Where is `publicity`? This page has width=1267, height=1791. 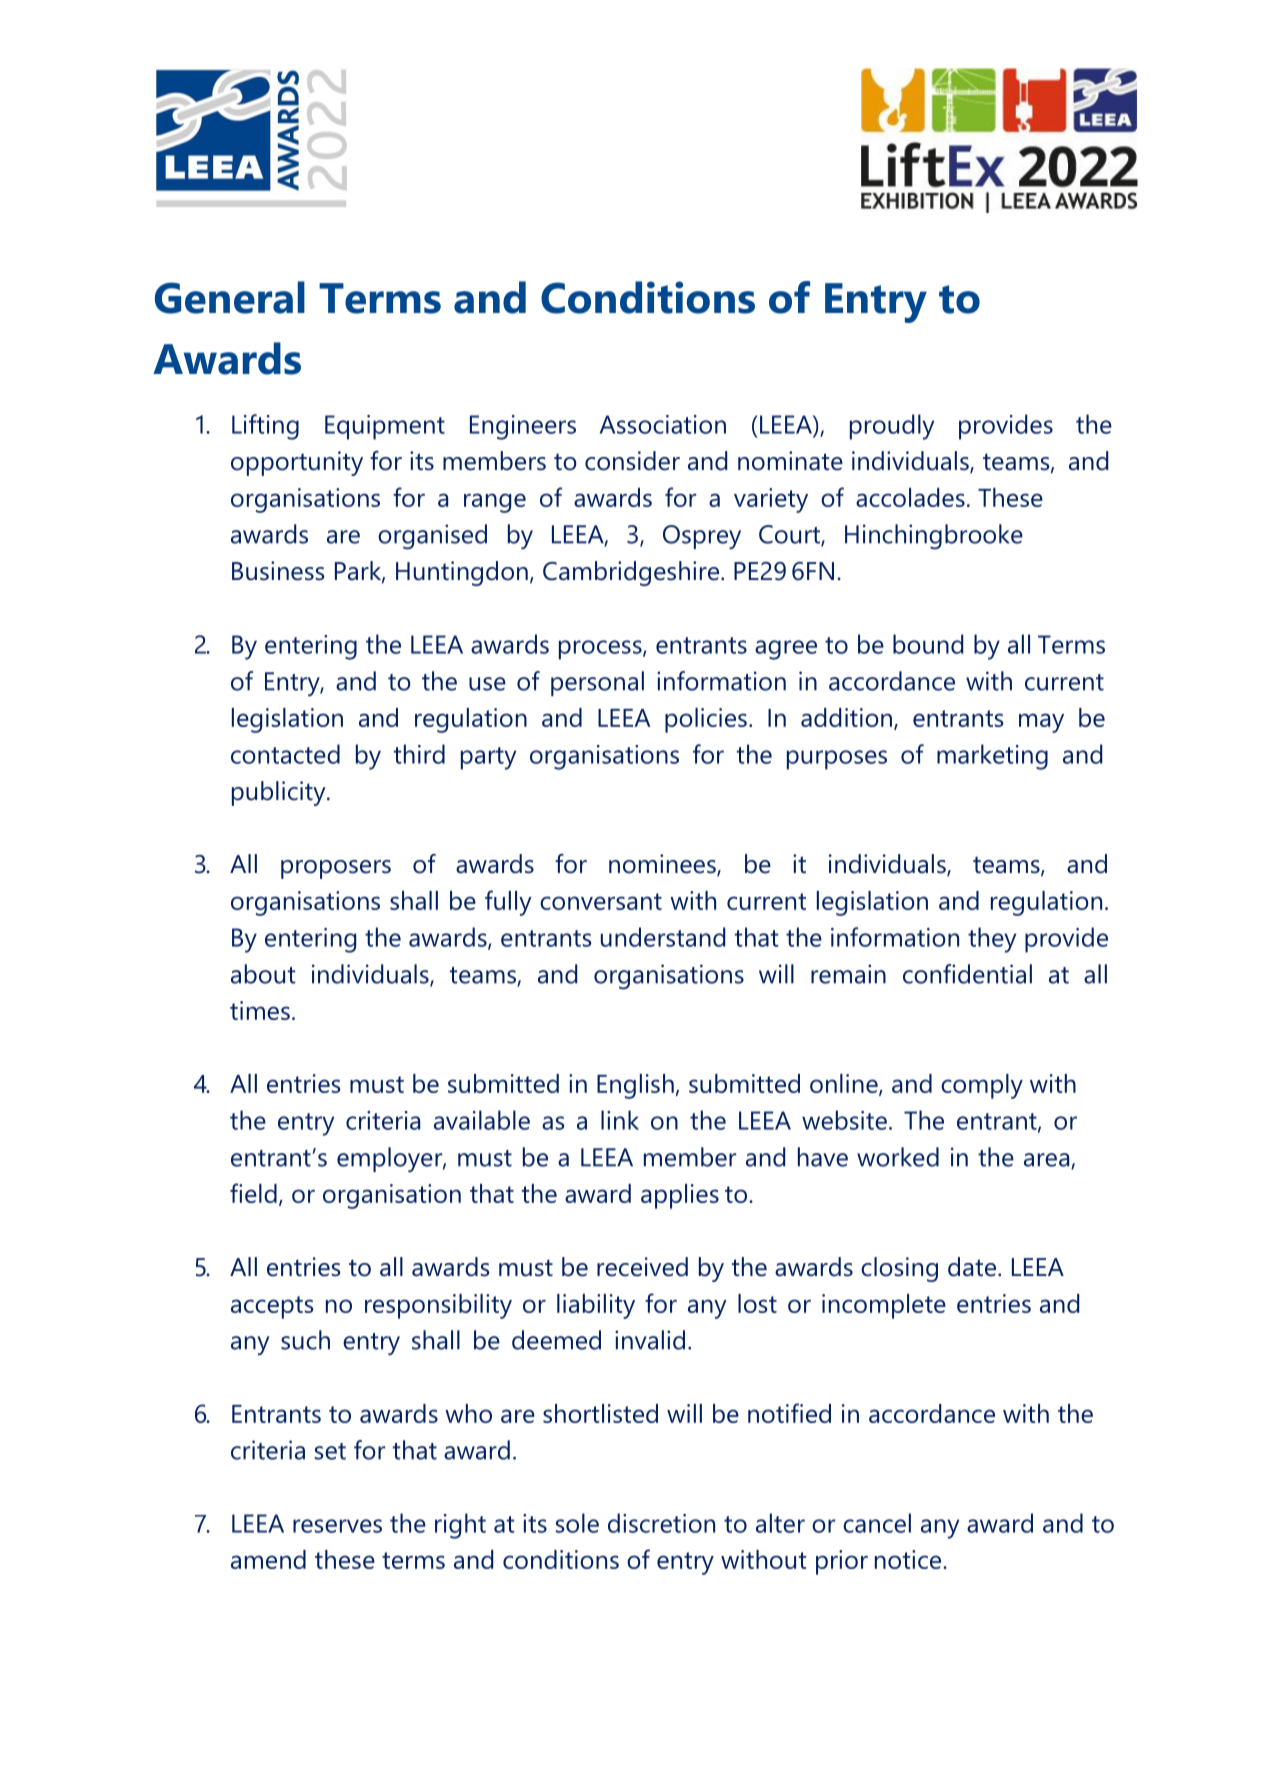 publicity is located at coordinates (280, 793).
